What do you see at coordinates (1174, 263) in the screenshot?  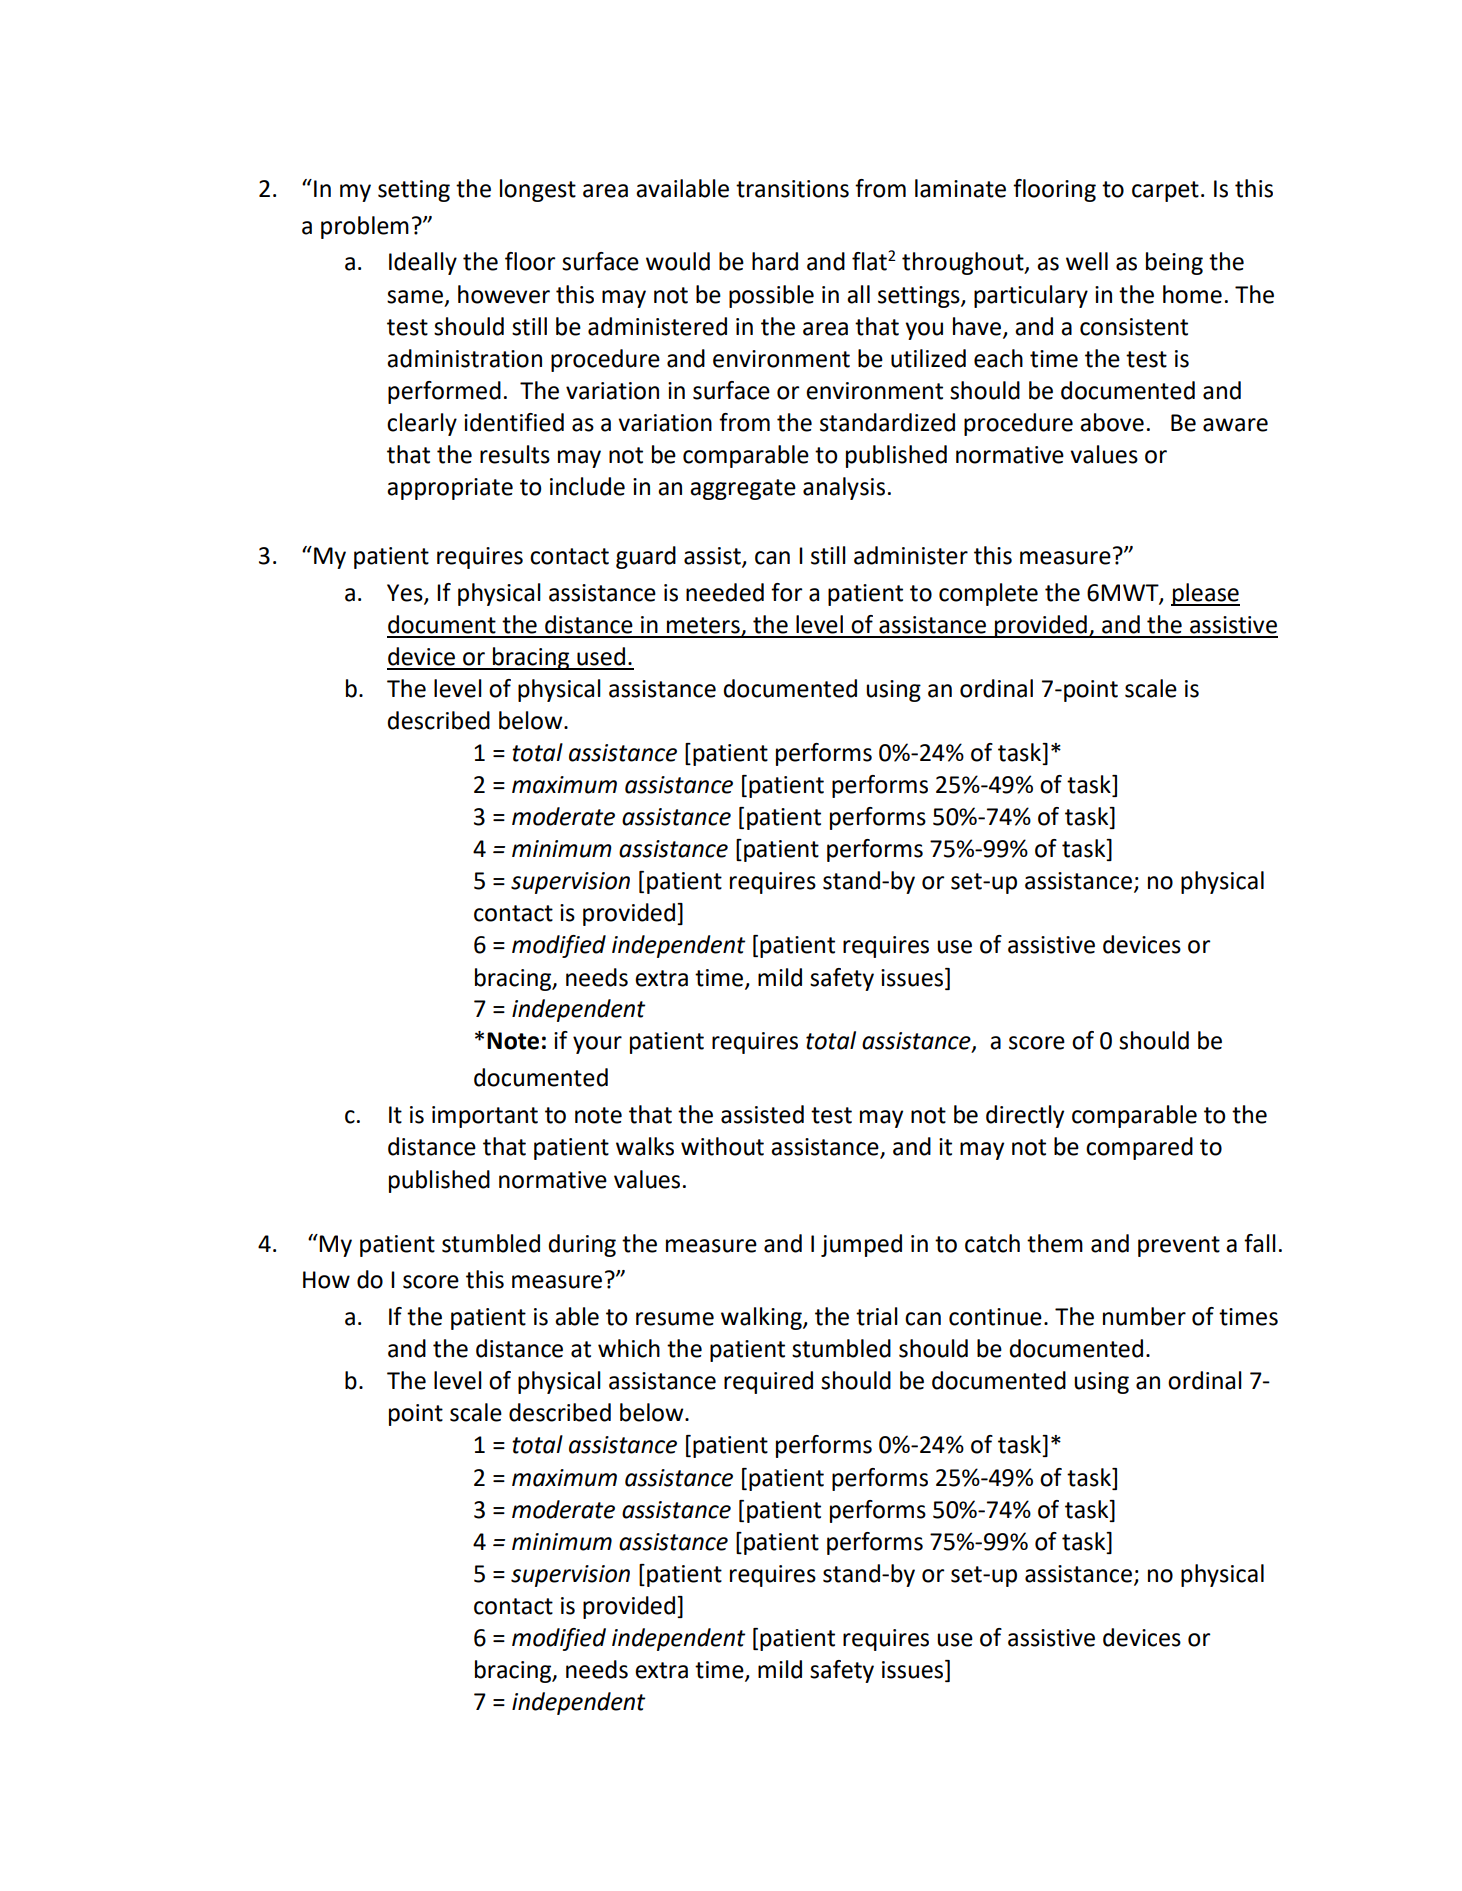 I see `being` at bounding box center [1174, 263].
